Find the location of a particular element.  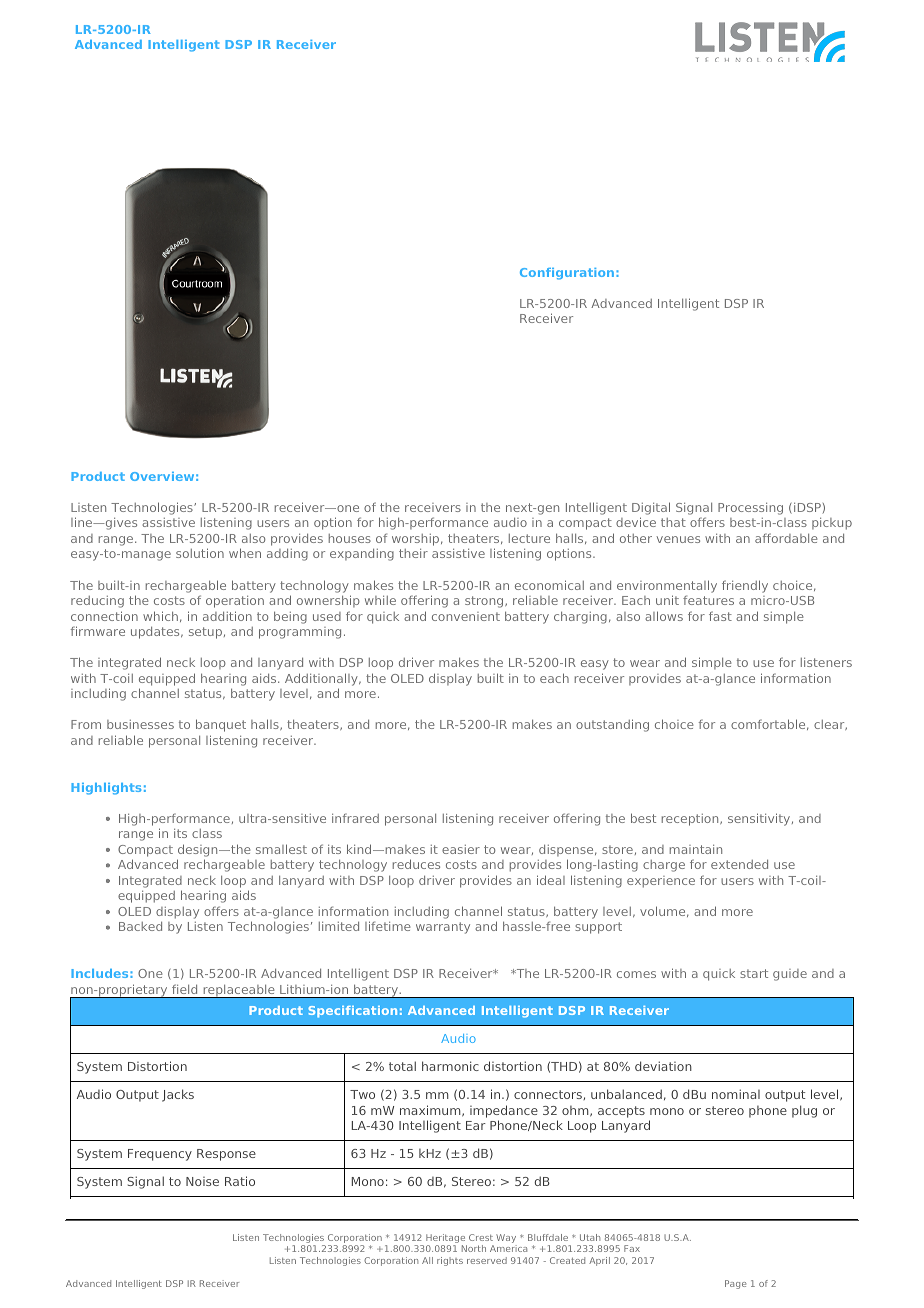

start is located at coordinates (754, 973).
